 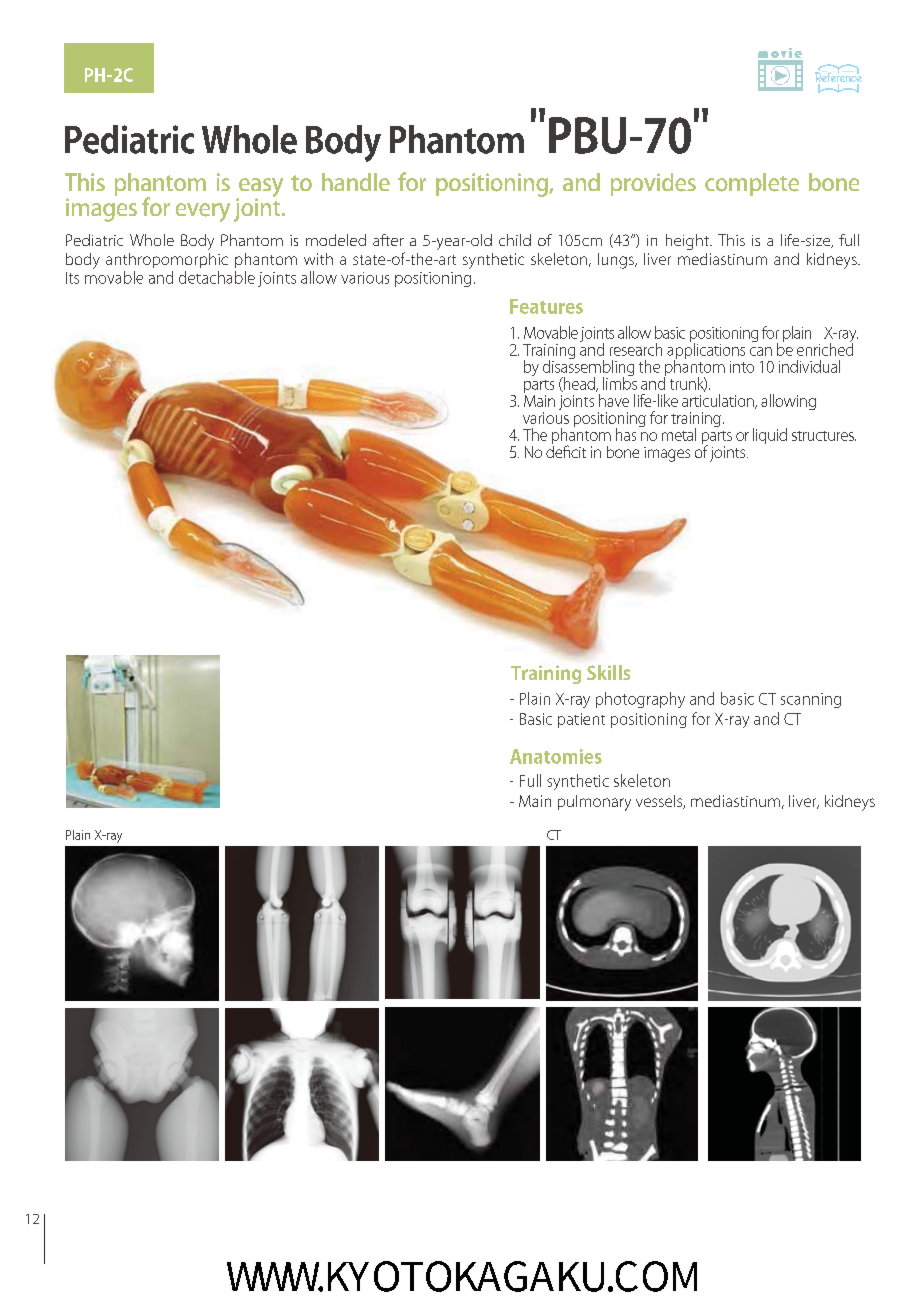 I want to click on Skills, so click(x=608, y=672).
